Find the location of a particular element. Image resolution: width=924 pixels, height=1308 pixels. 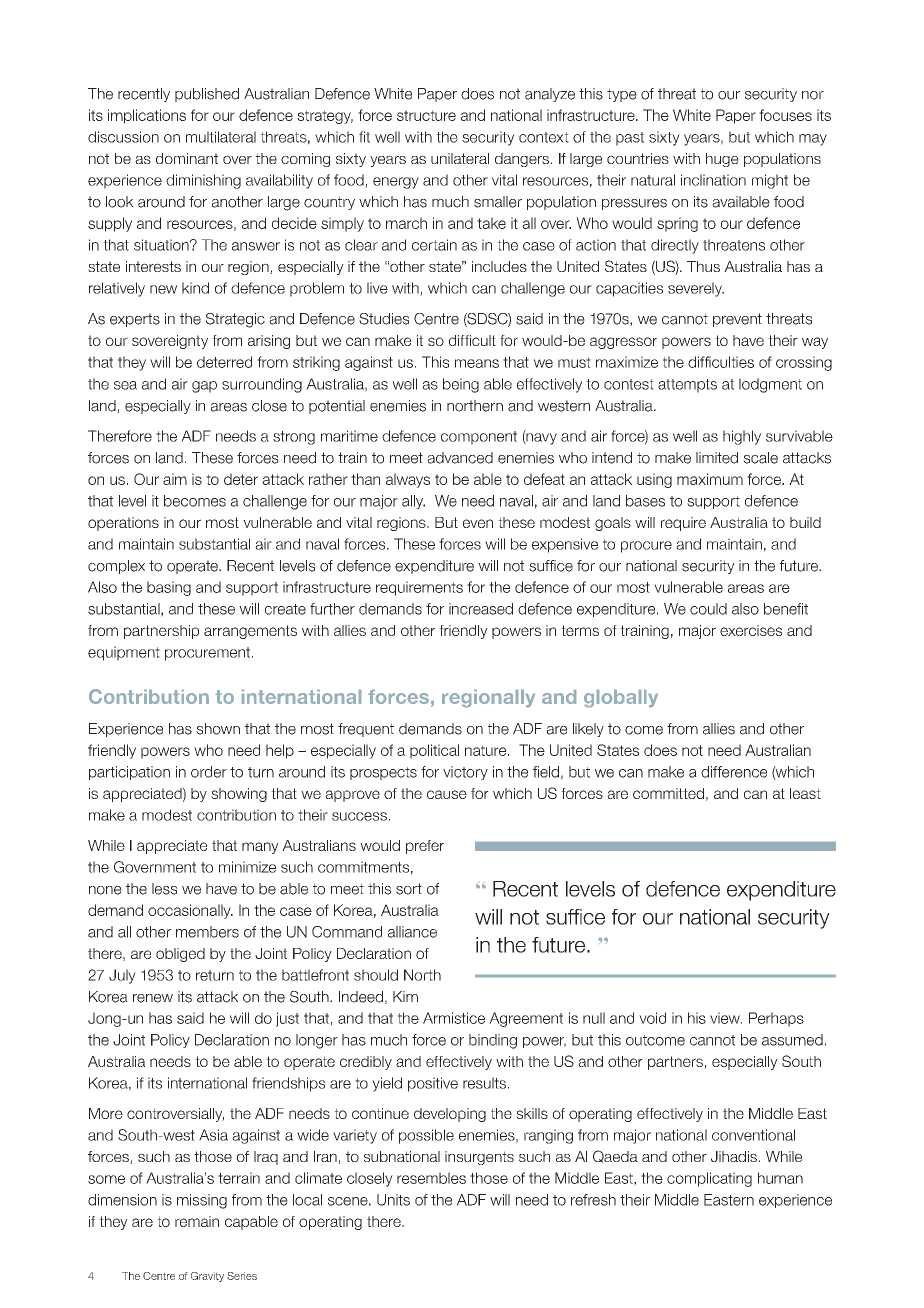

multilateral is located at coordinates (221, 137).
